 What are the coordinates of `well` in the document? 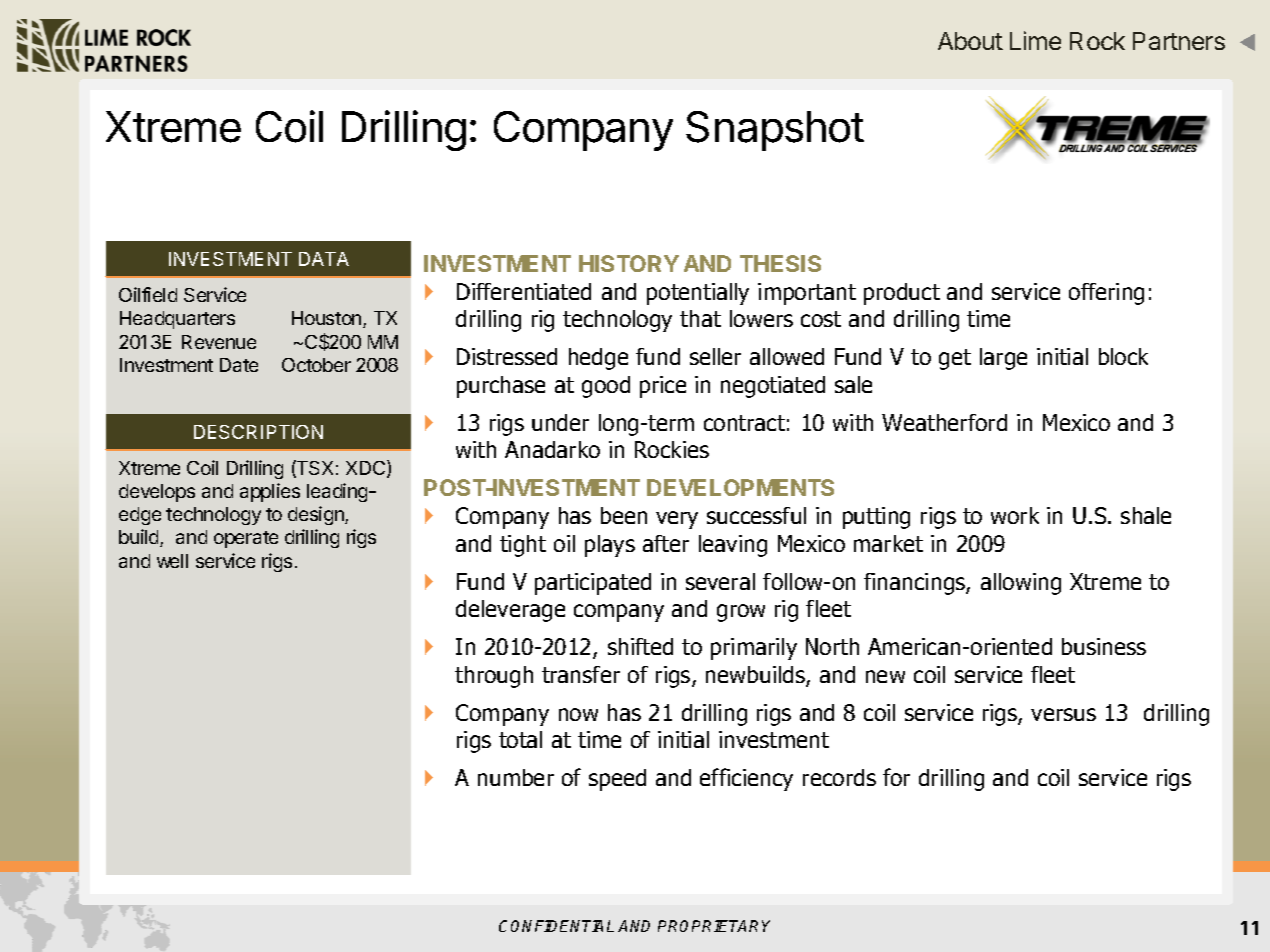 It's located at (172, 561).
